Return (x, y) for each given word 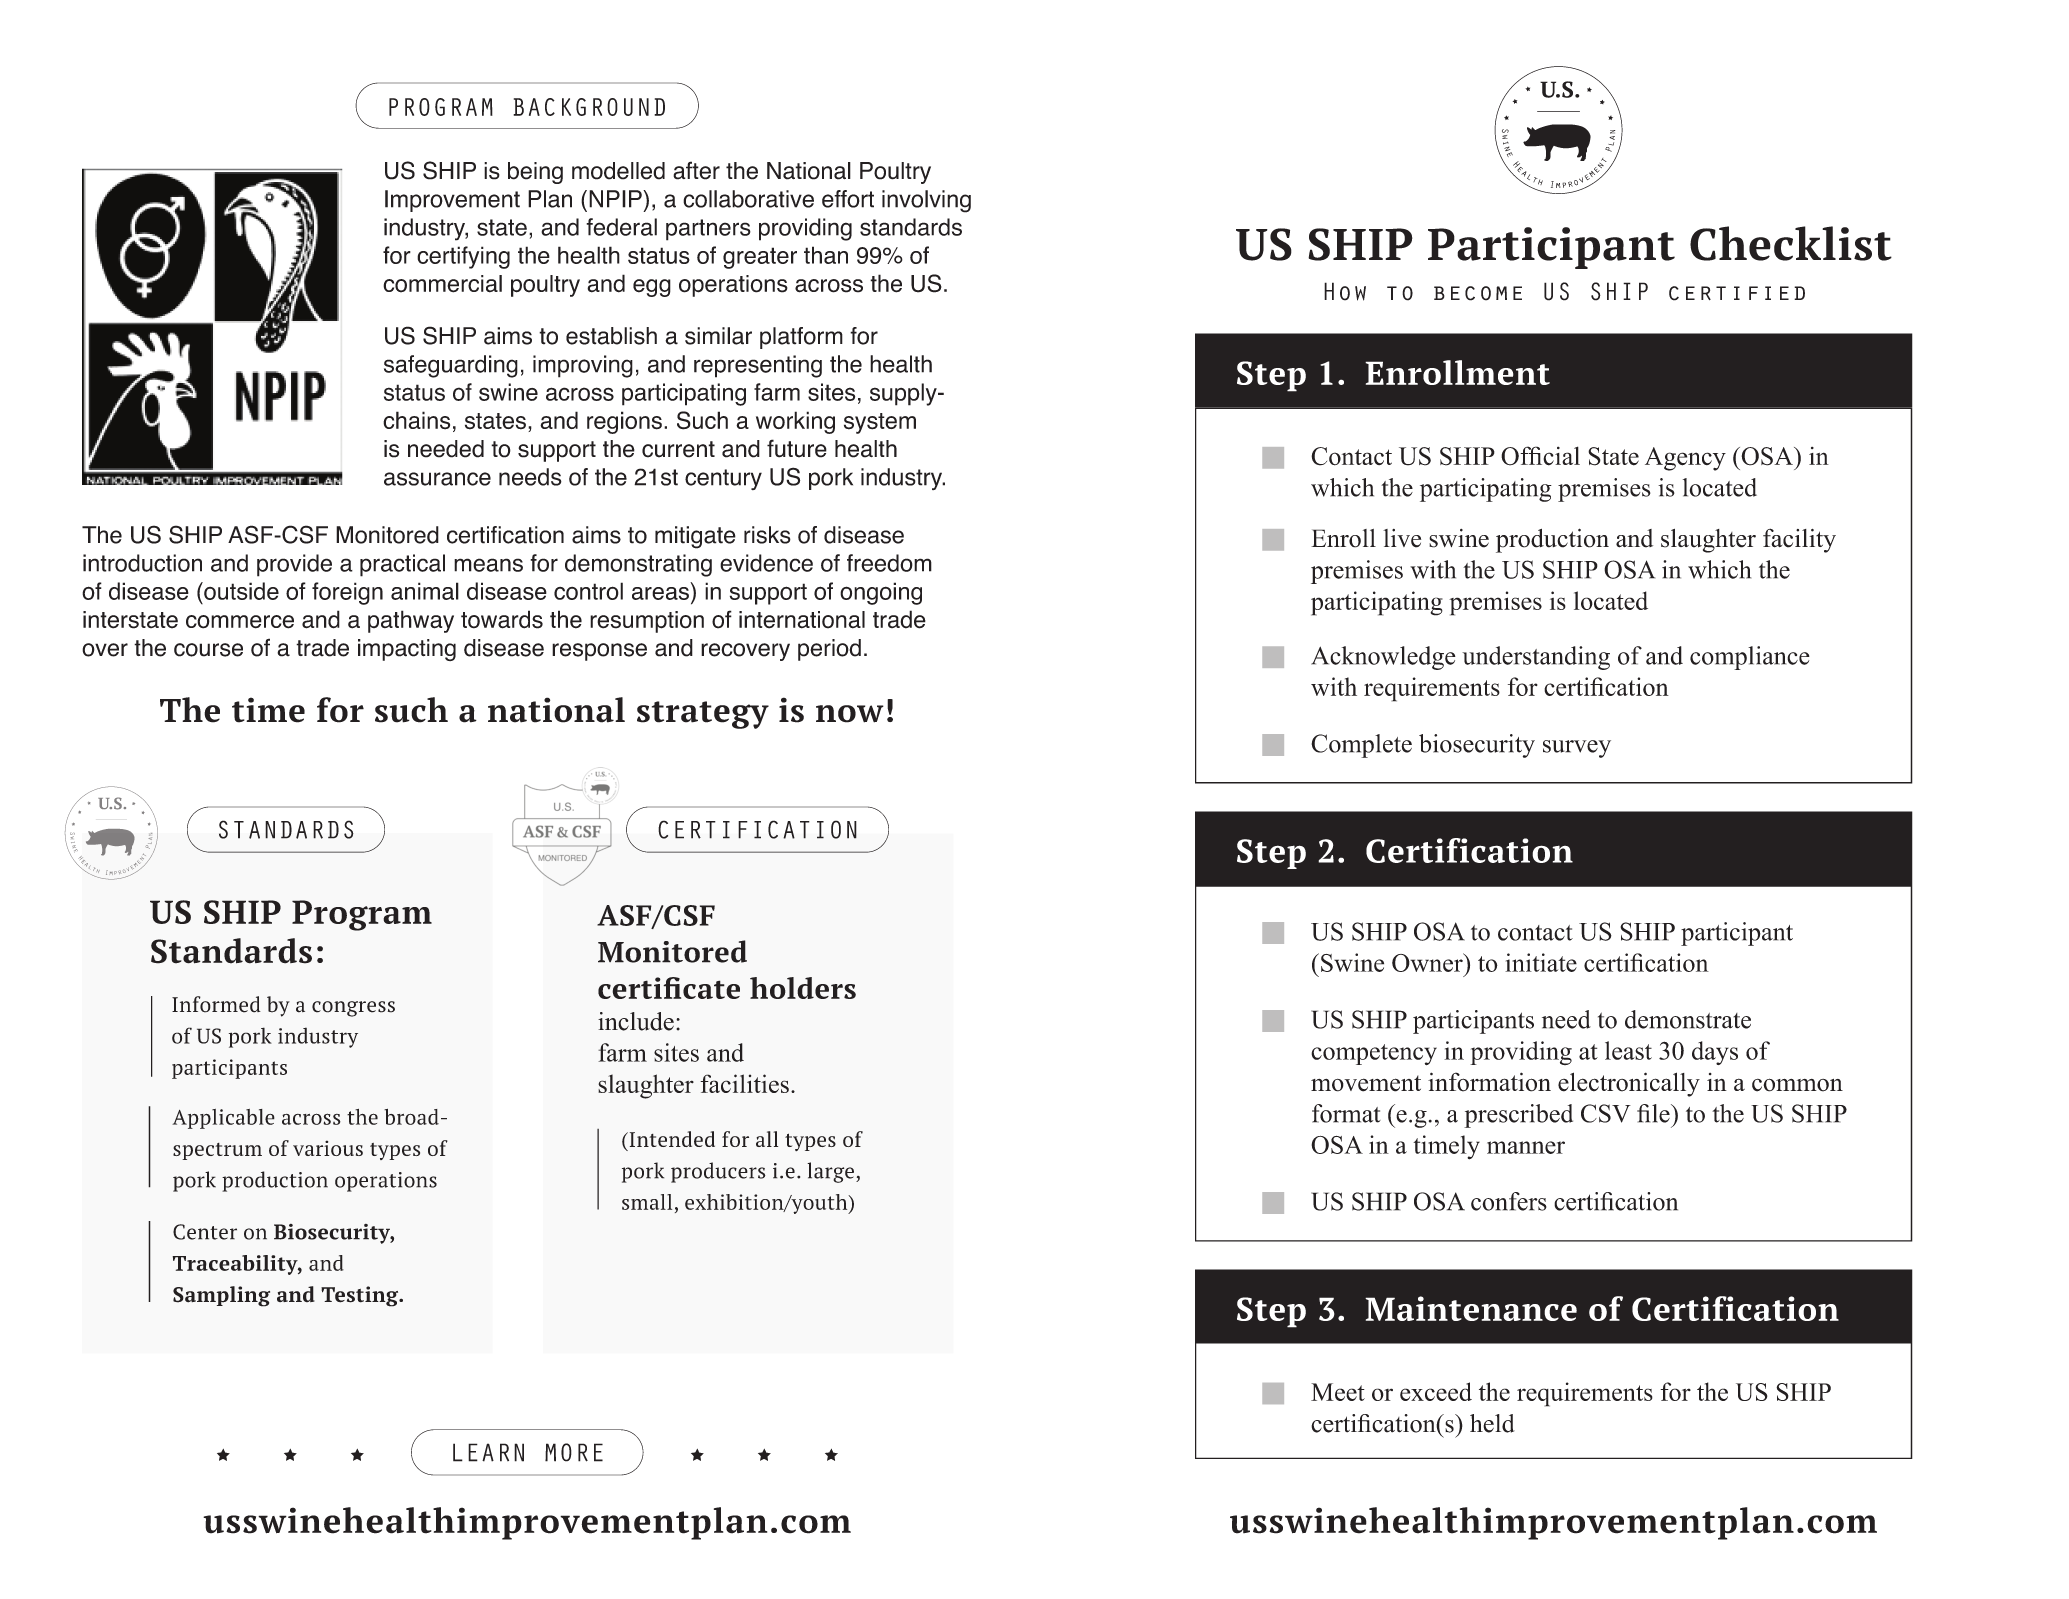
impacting (407, 650)
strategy (703, 715)
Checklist (1791, 243)
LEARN (488, 1452)
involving (926, 201)
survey (1577, 749)
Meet (1338, 1392)
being (535, 173)
